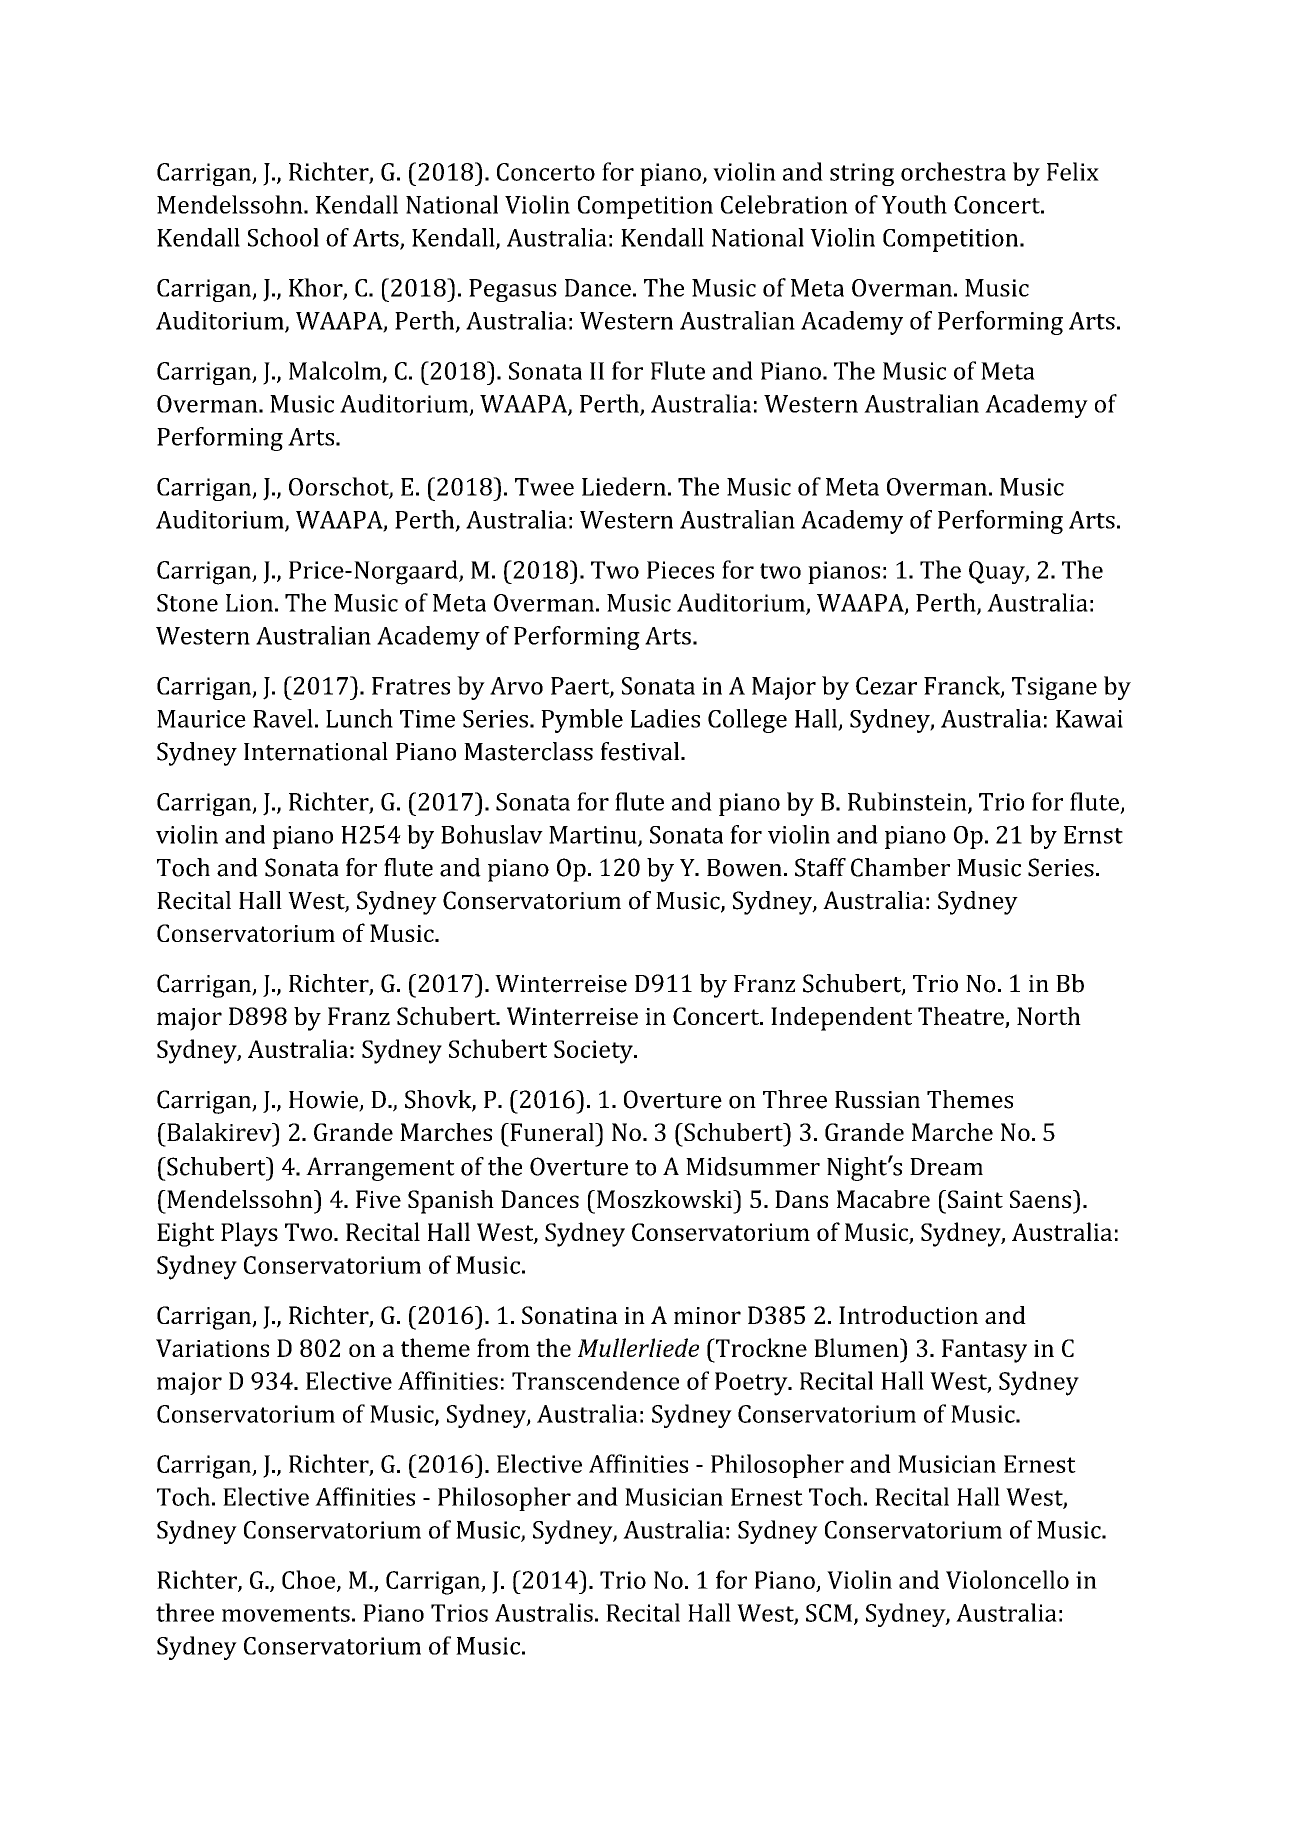 This screenshot has width=1289, height=1823. What do you see at coordinates (984, 1351) in the screenshot?
I see `Fantasy` at bounding box center [984, 1351].
